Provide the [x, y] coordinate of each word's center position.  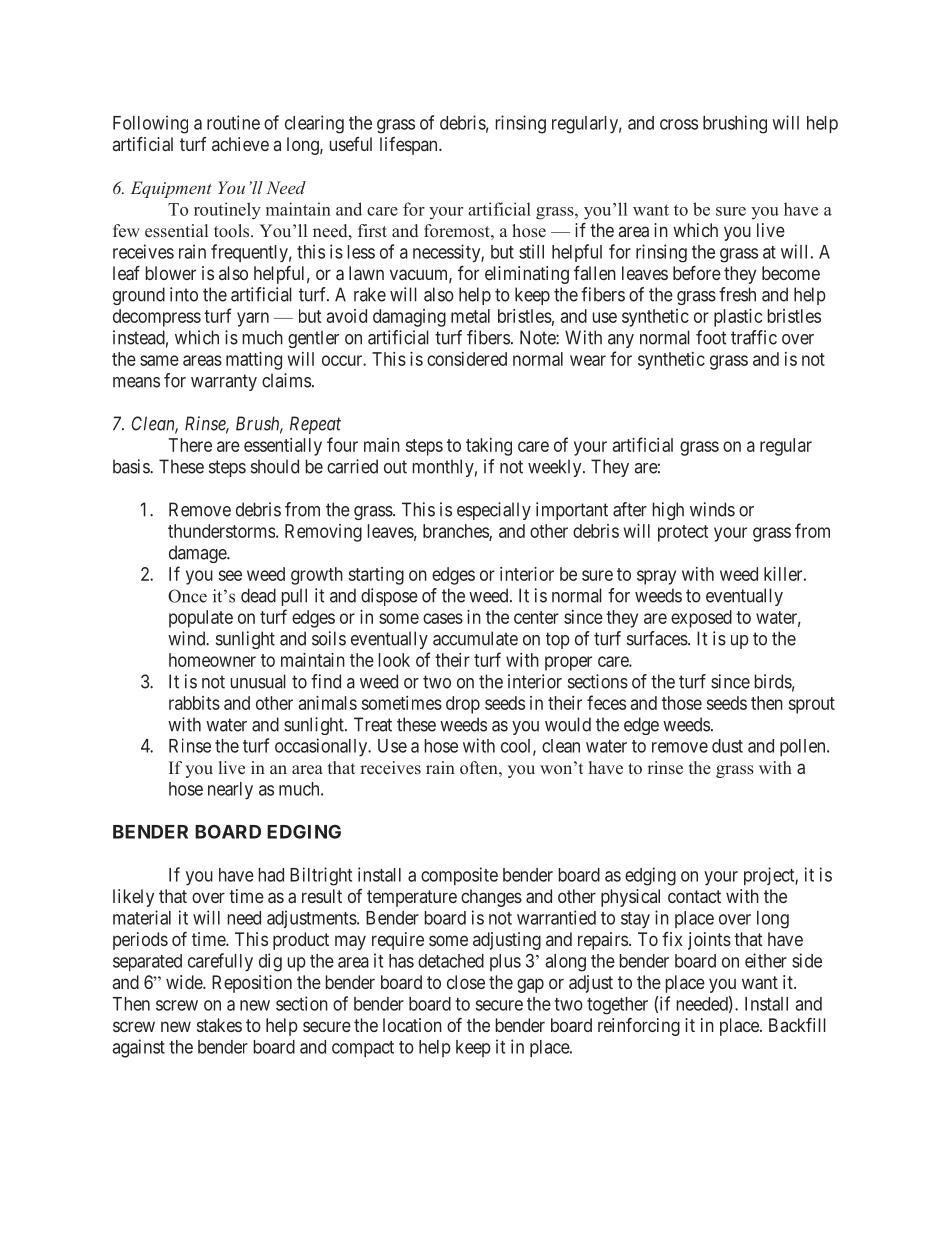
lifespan [410, 146]
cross [679, 124]
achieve [240, 144]
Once [187, 596]
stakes [219, 1025]
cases [443, 618]
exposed [701, 619]
